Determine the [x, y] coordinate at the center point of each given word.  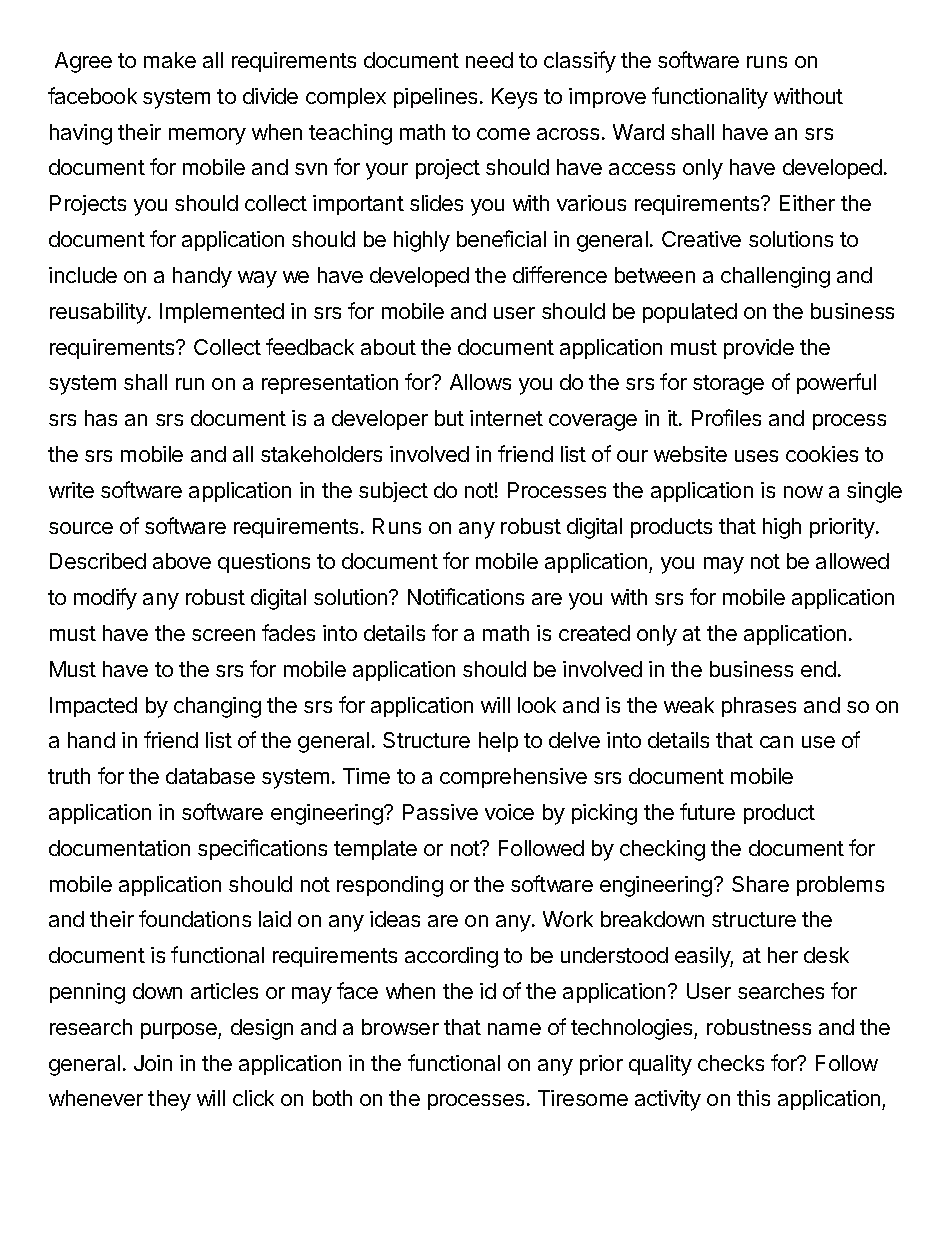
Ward [638, 132]
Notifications [466, 596]
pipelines [435, 98]
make [170, 60]
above [182, 561]
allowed [852, 561]
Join [153, 1063]
